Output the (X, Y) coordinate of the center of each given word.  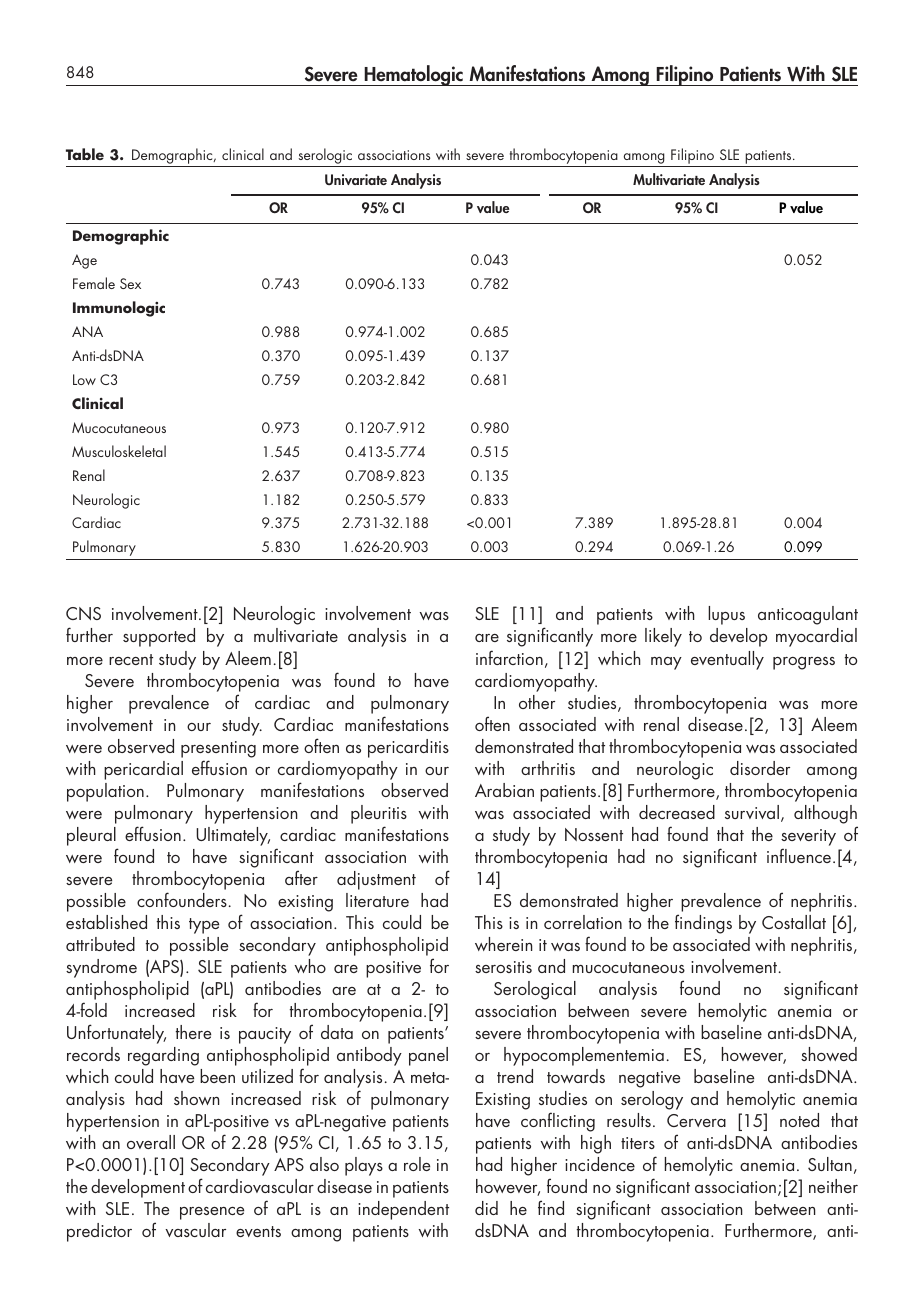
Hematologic (413, 75)
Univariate (356, 179)
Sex (130, 283)
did (486, 1208)
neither (833, 1186)
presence (212, 1213)
